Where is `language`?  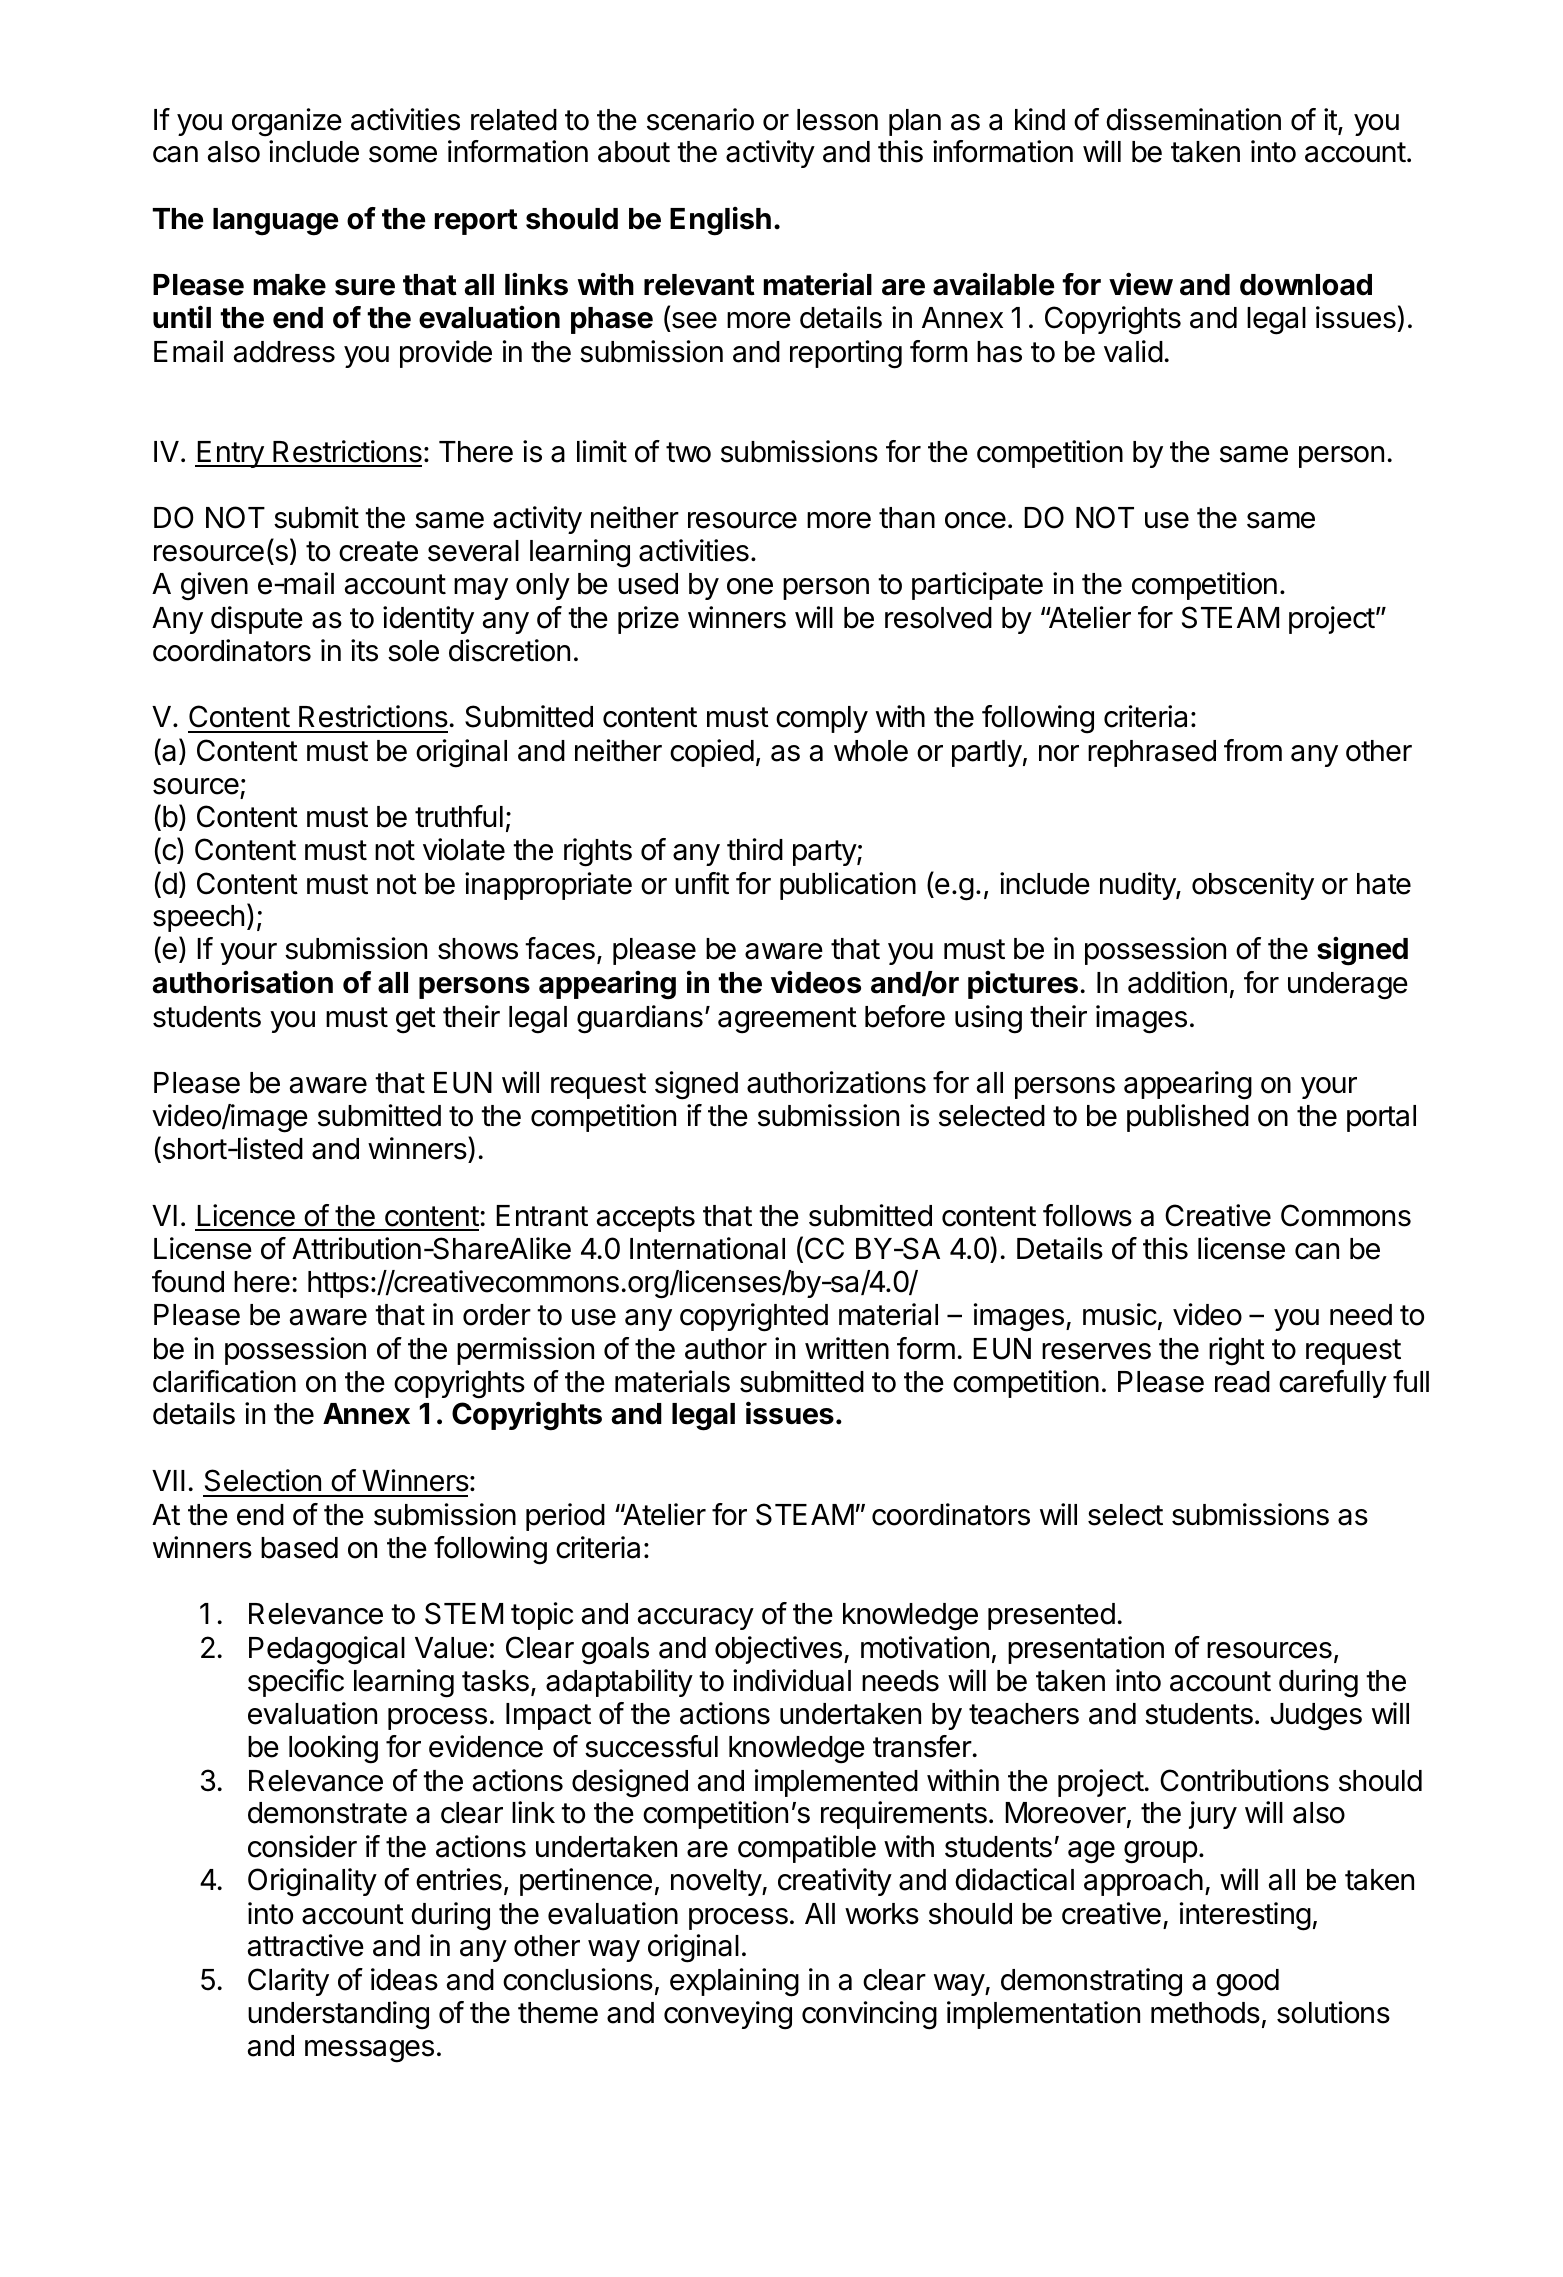 language is located at coordinates (275, 222).
